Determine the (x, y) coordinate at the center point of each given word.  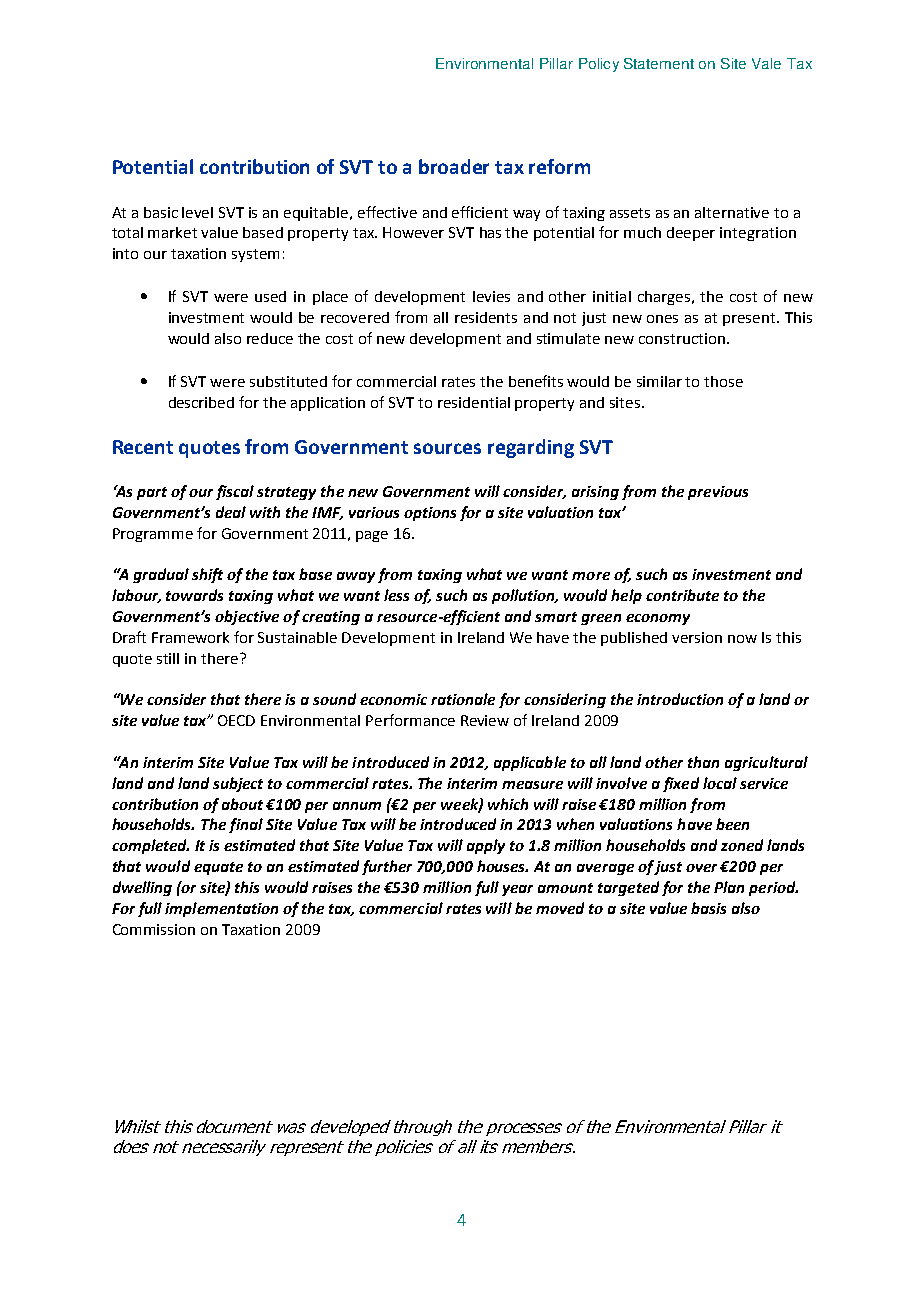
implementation (221, 909)
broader (454, 166)
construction (682, 338)
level (197, 212)
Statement (659, 63)
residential (474, 402)
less (396, 595)
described (201, 402)
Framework (190, 637)
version (697, 637)
